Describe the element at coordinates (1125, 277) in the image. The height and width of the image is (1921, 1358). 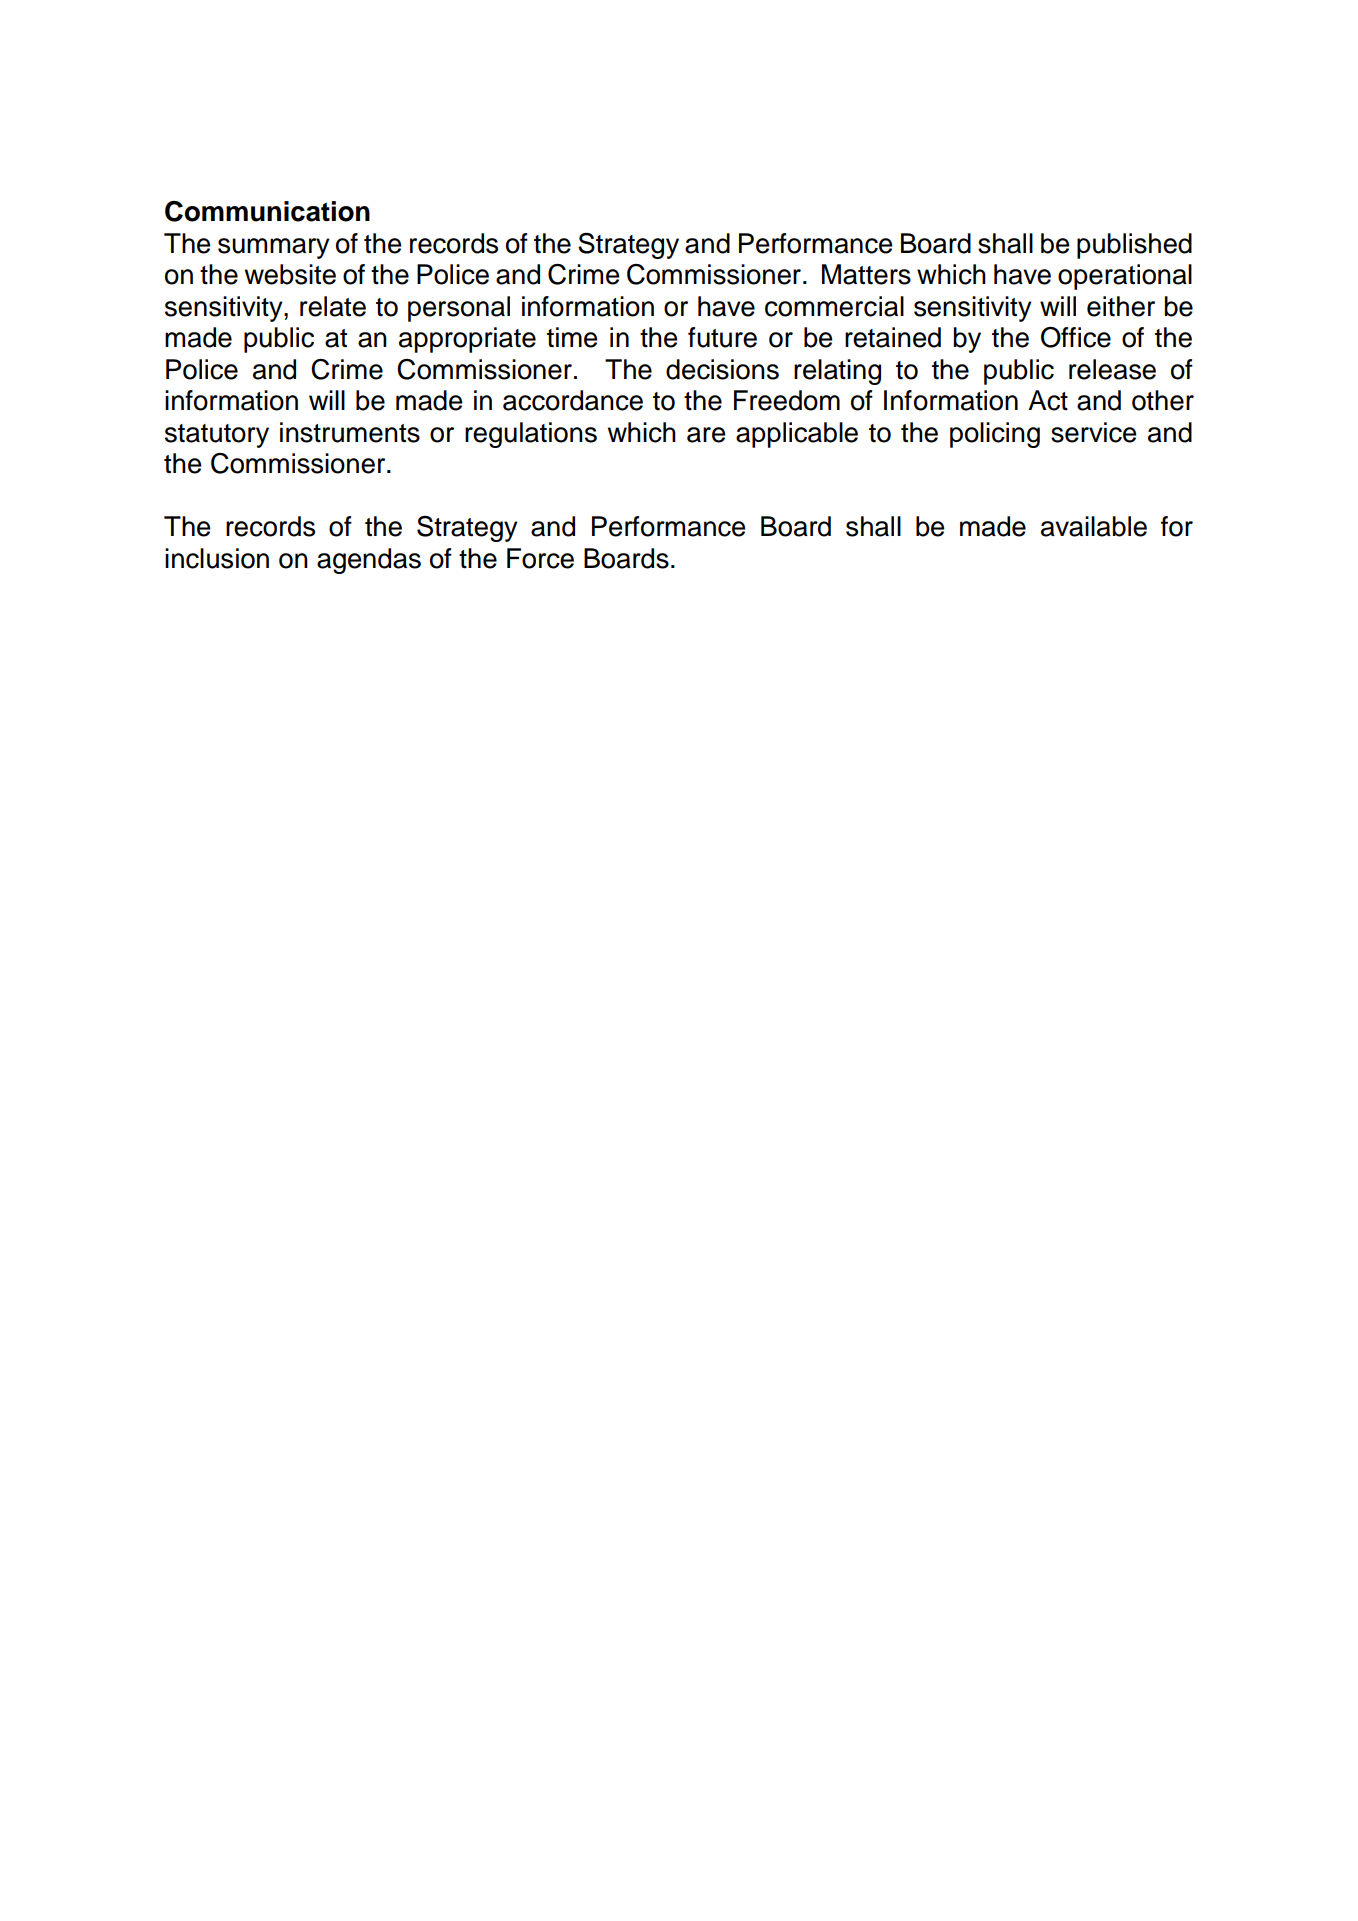
I see `operational` at that location.
